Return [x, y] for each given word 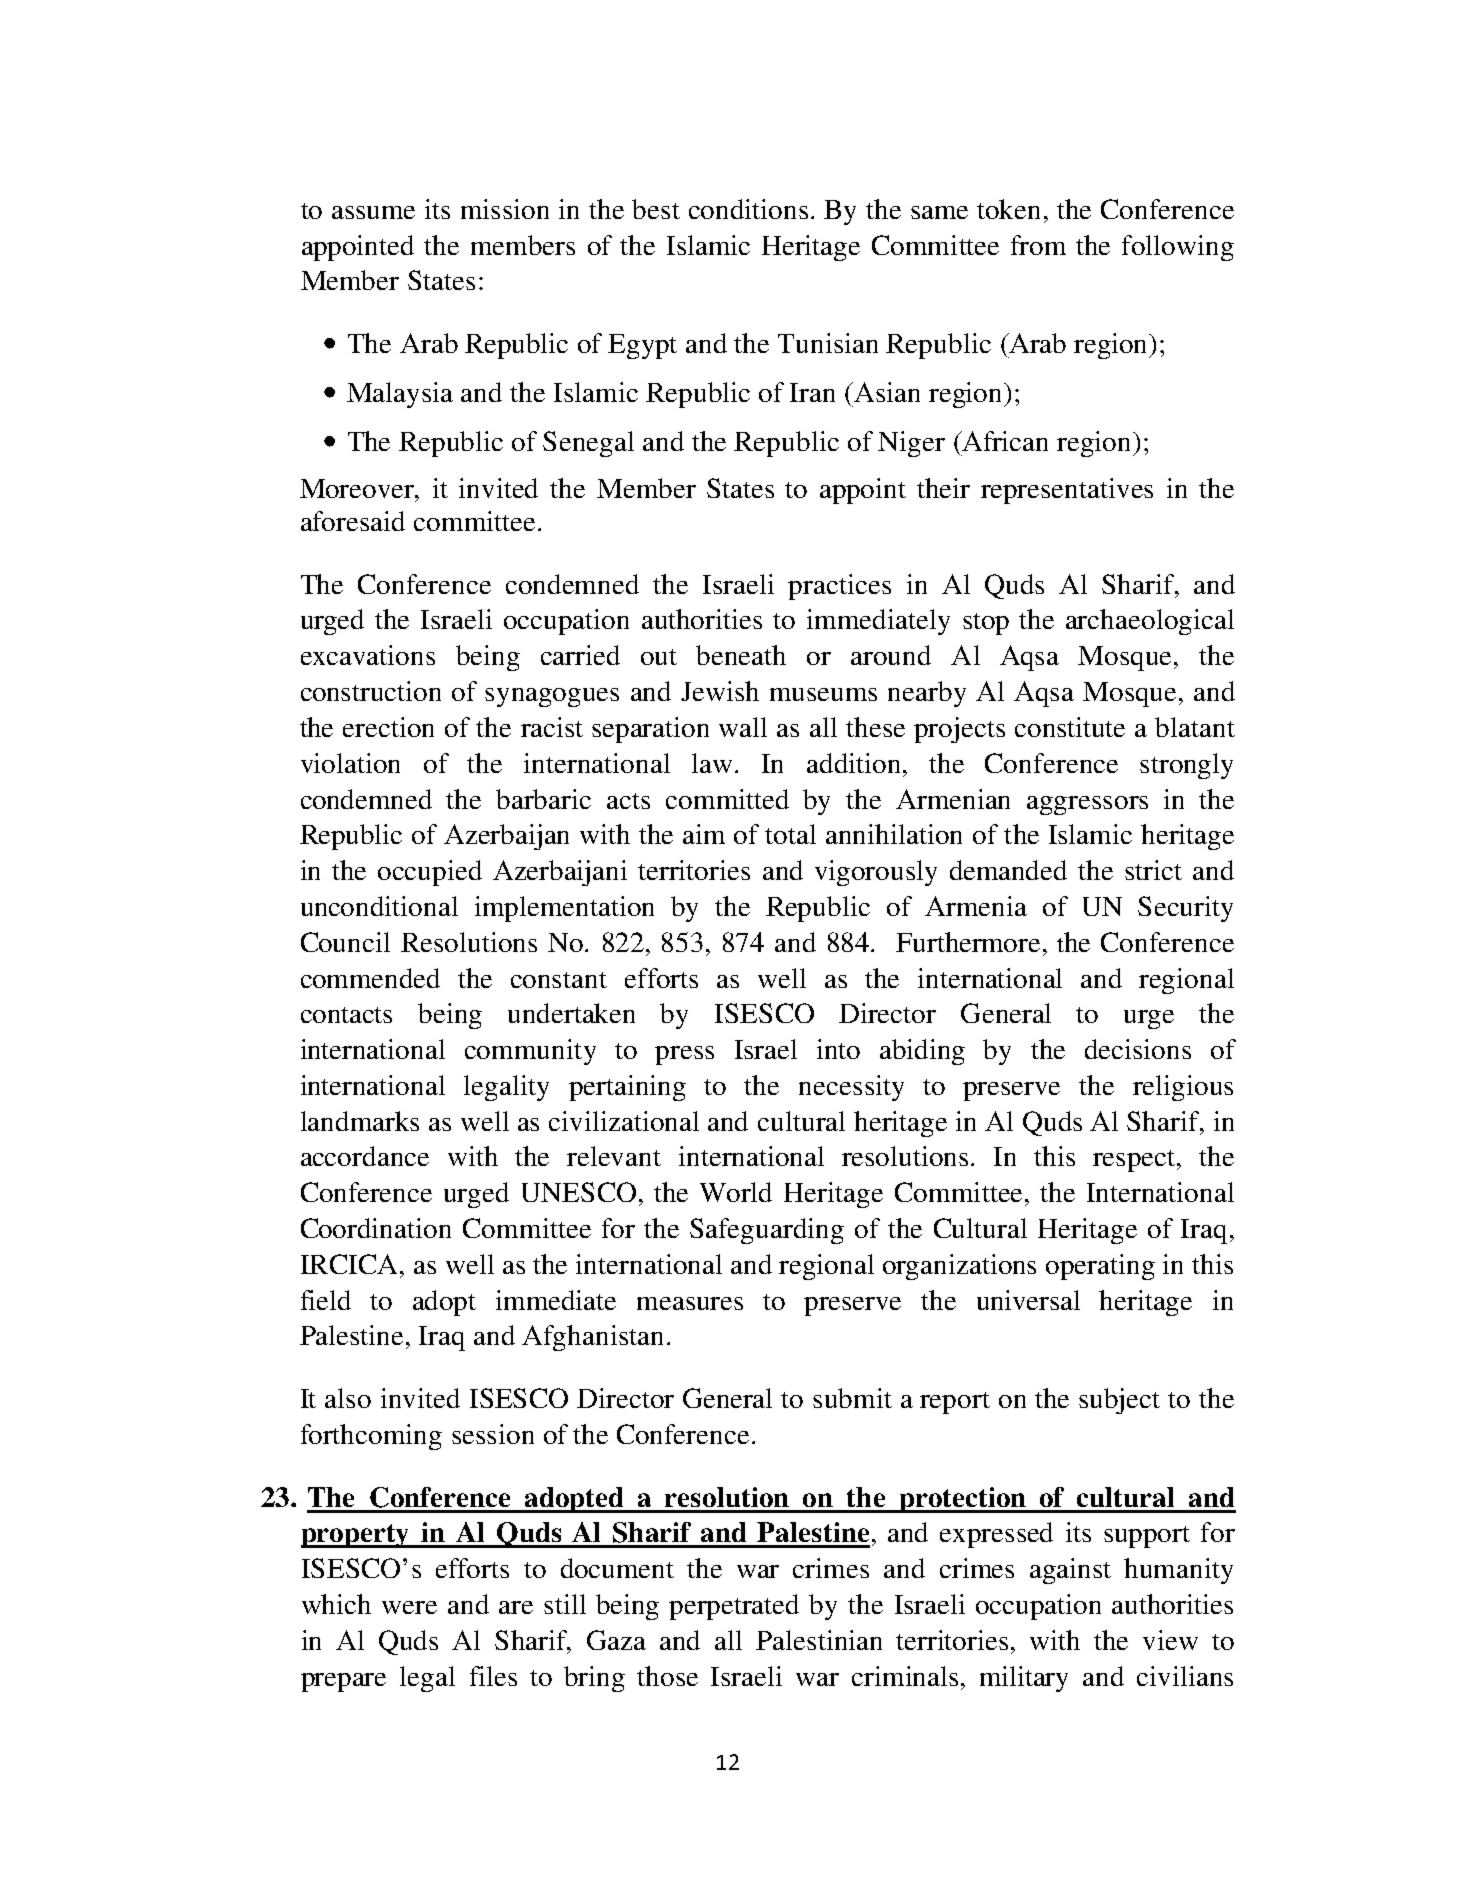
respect [1135, 1161]
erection [388, 727]
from [1038, 245]
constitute [1070, 727]
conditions [748, 209]
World [736, 1192]
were [409, 1607]
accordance [365, 1156]
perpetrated [734, 1607]
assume [373, 212]
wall [743, 727]
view [1170, 1640]
